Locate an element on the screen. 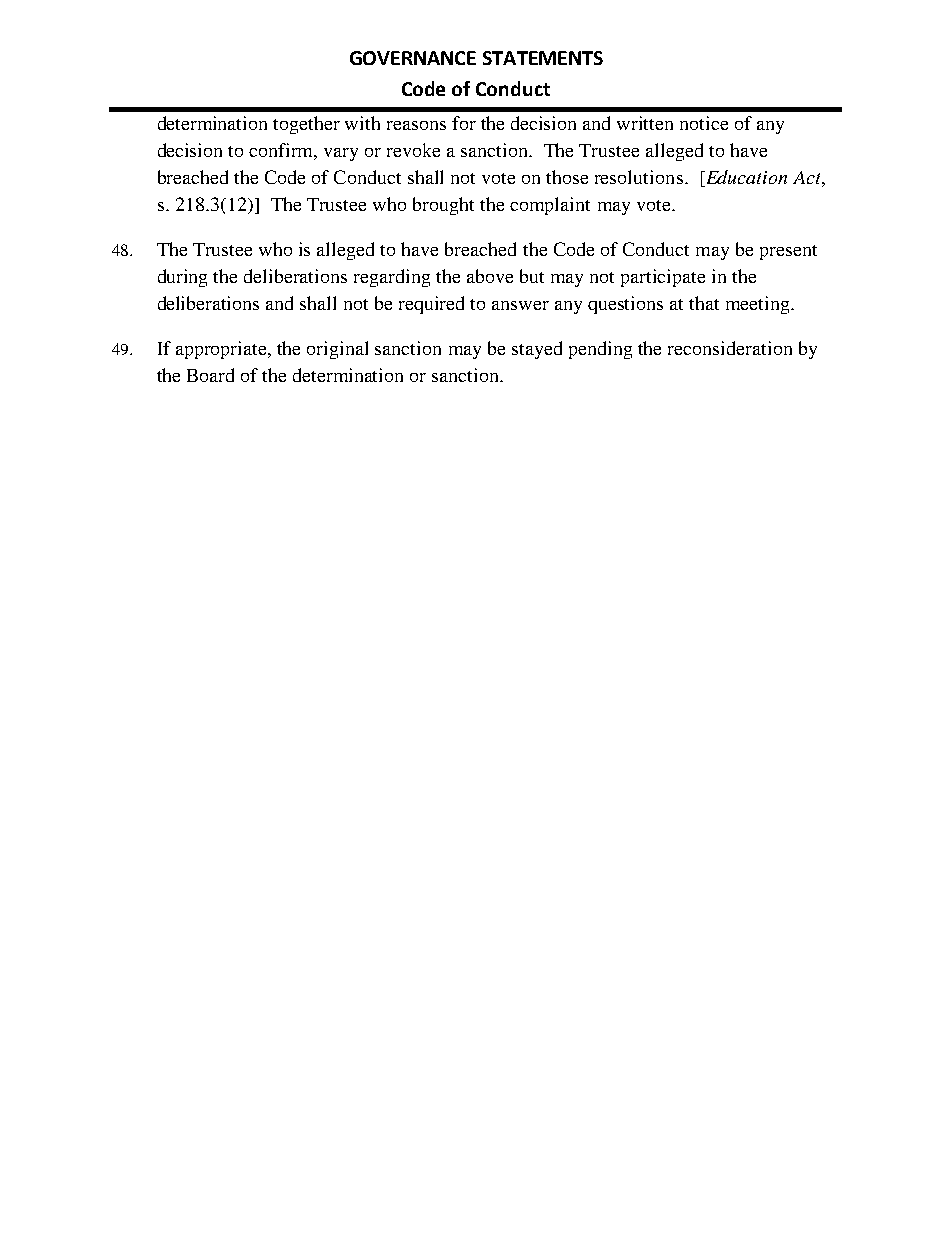 The width and height of the screenshot is (952, 1233). STATEMENTS is located at coordinates (543, 58).
